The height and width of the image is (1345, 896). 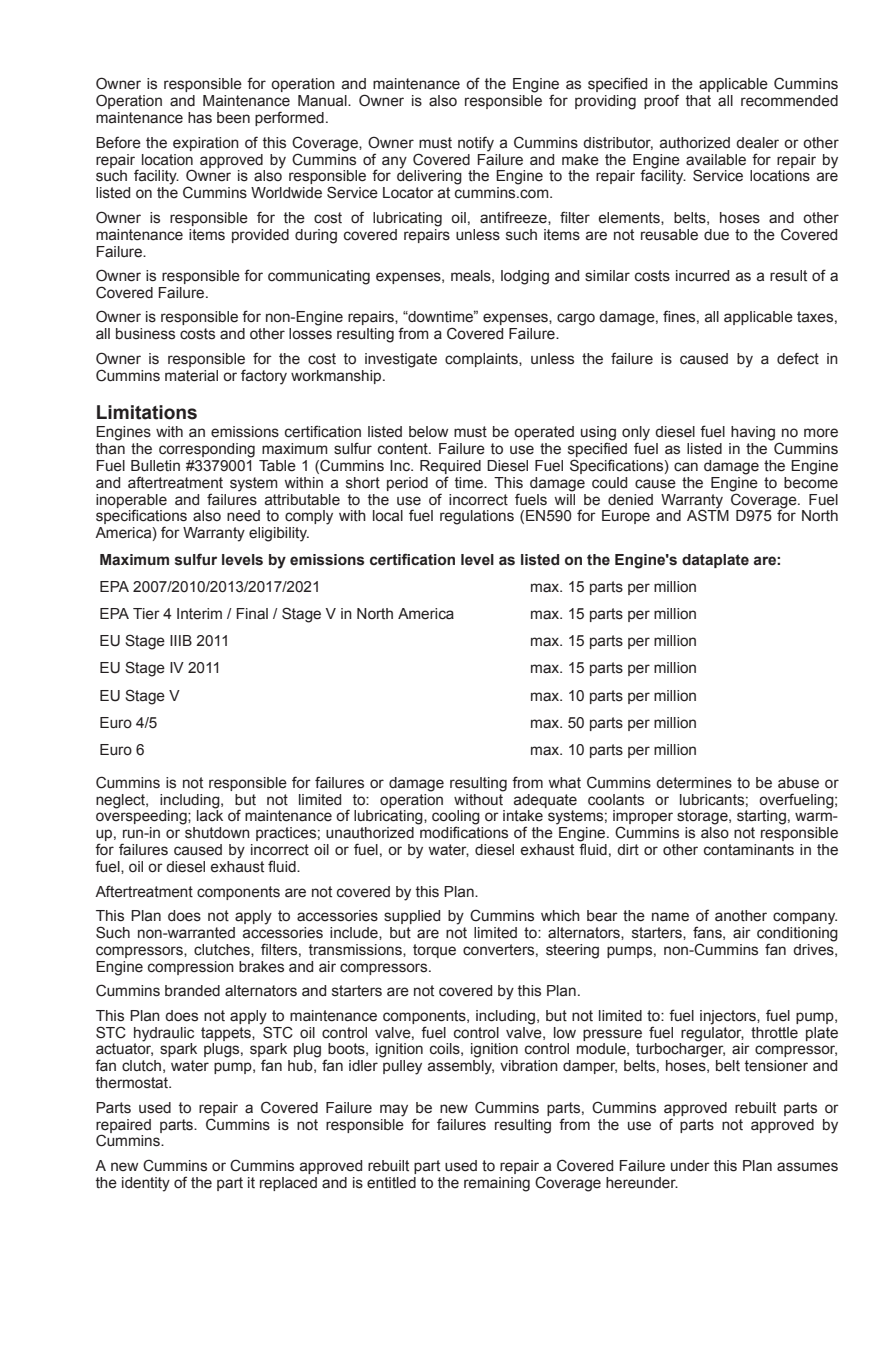 What do you see at coordinates (694, 783) in the image?
I see `determines` at bounding box center [694, 783].
